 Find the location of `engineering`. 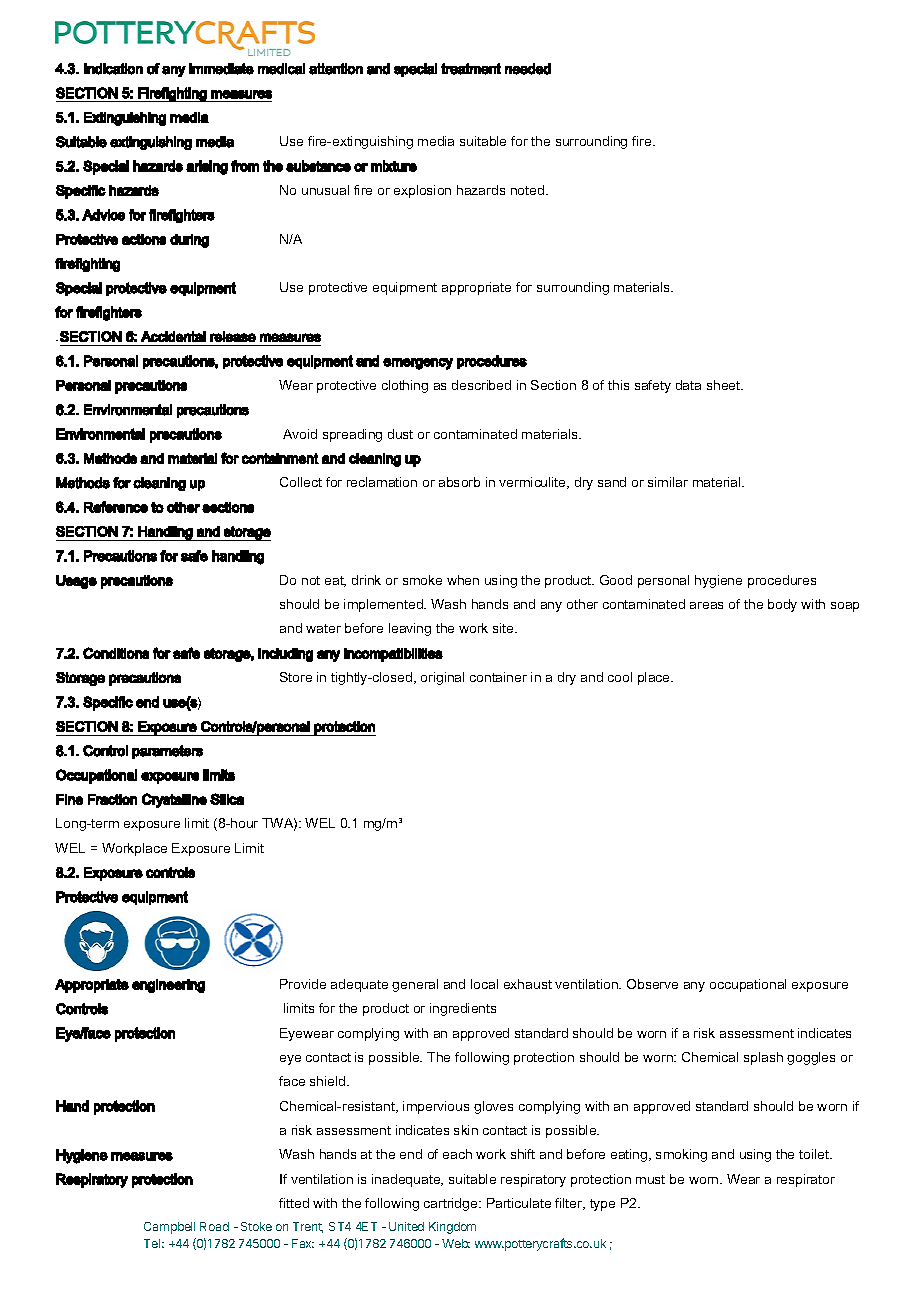

engineering is located at coordinates (168, 986).
